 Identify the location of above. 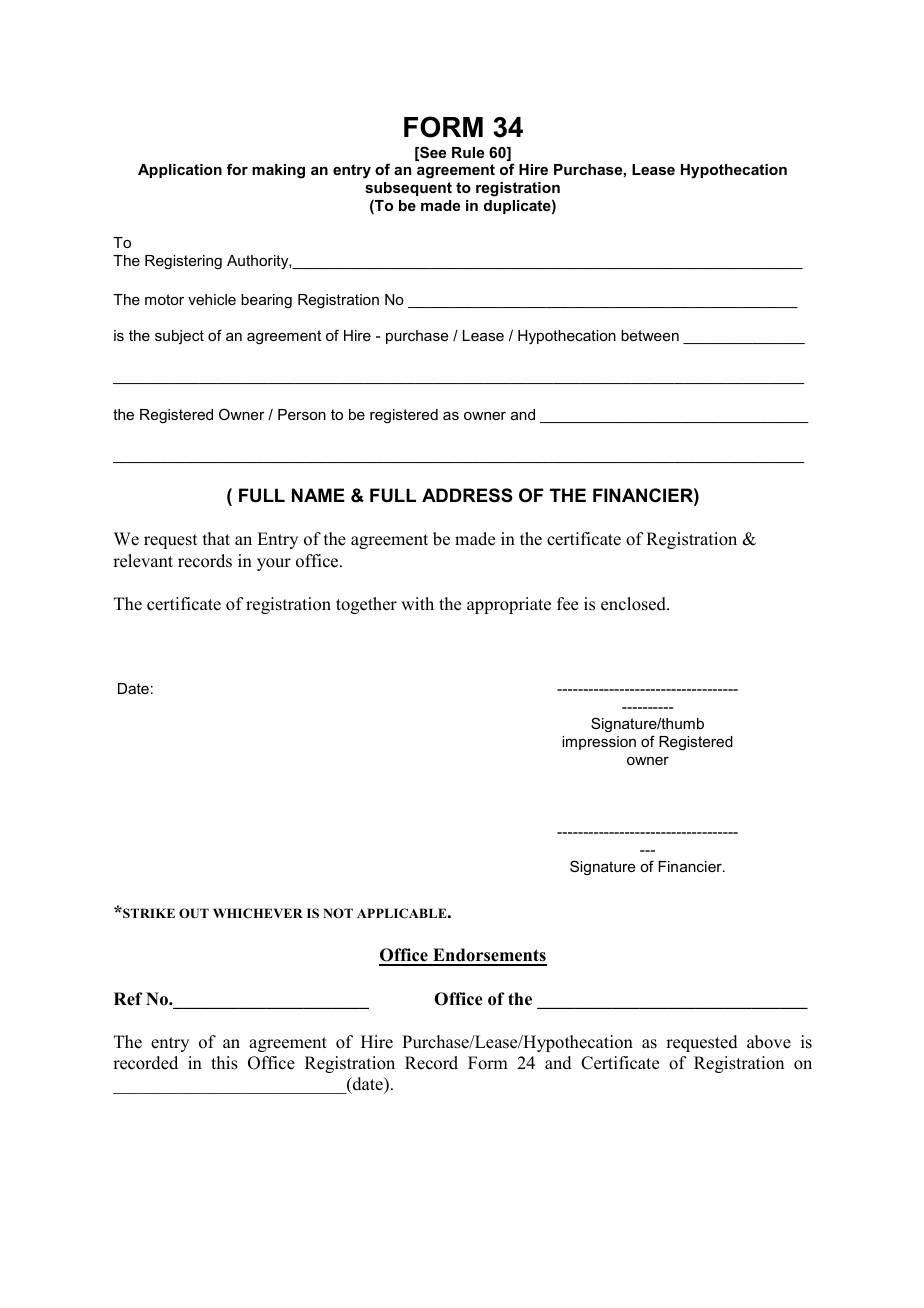
(769, 1042).
